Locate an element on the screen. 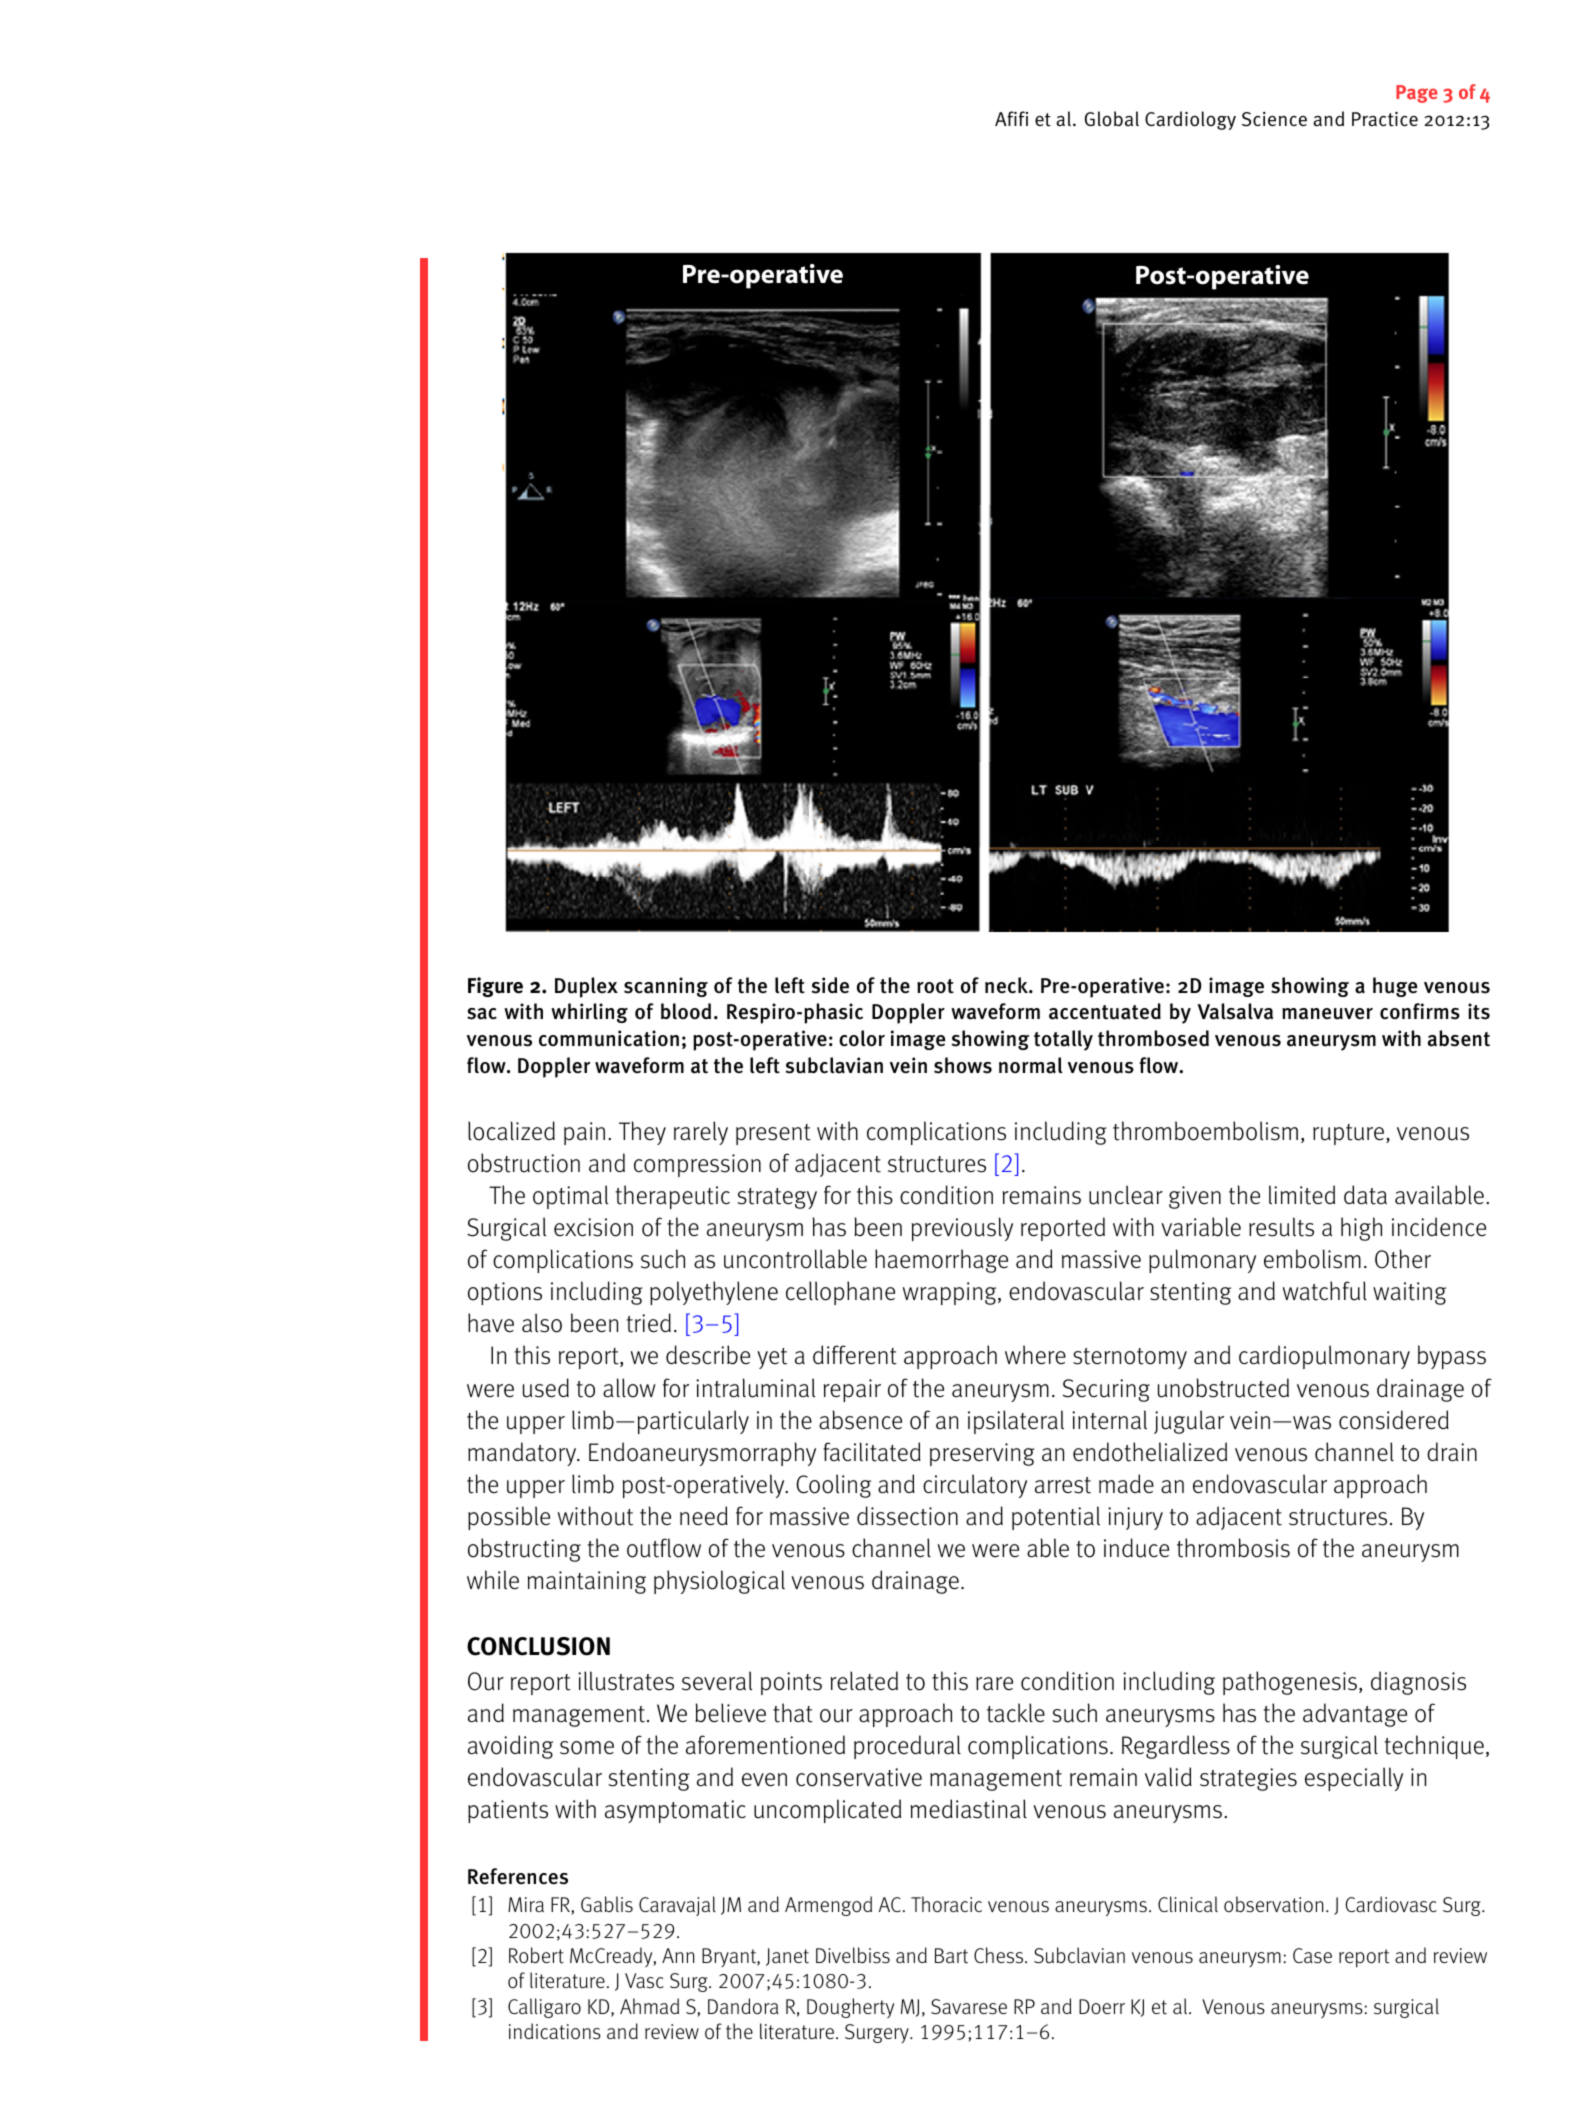 The image size is (1593, 2124). thrombosis is located at coordinates (1233, 1548).
